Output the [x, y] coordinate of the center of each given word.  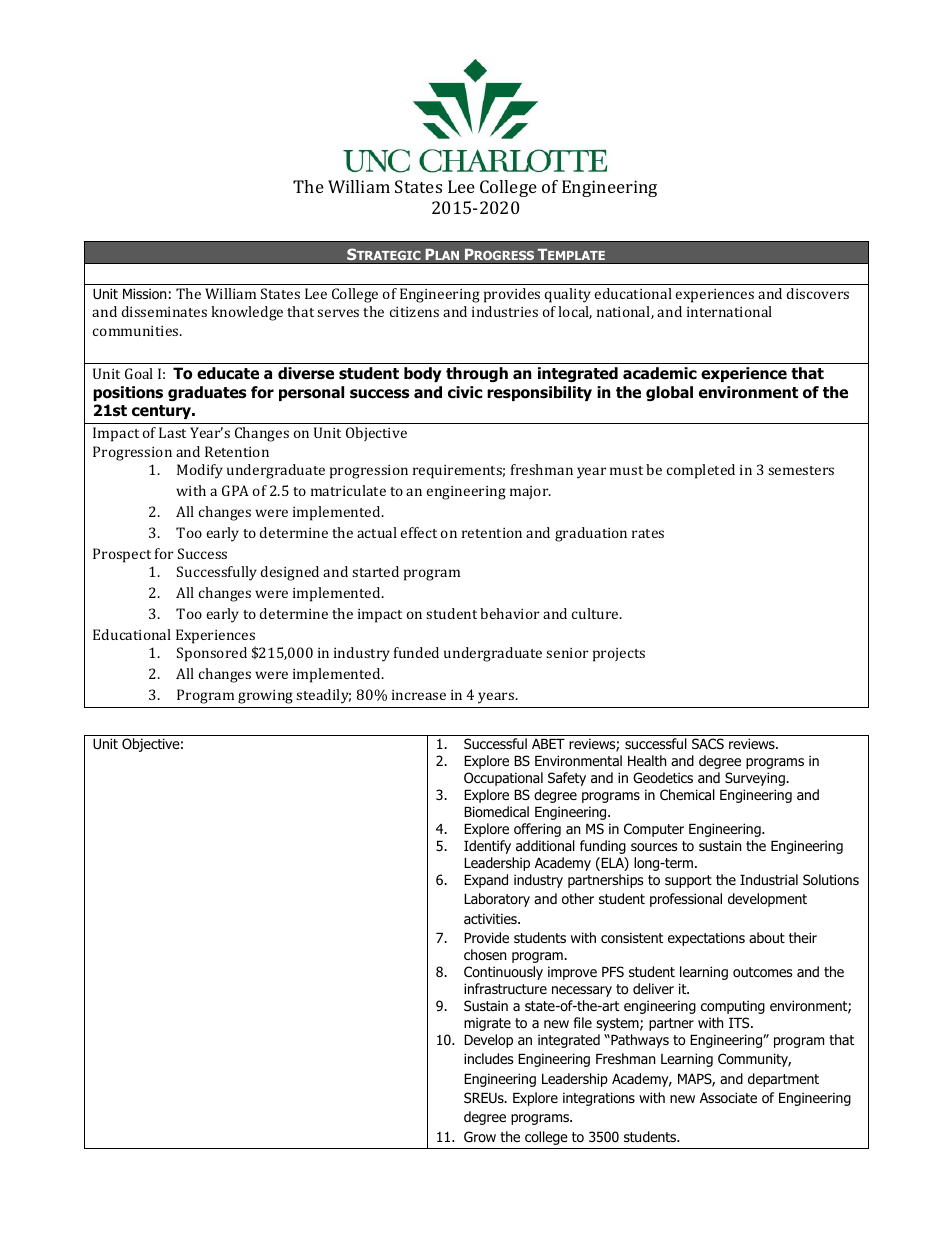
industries [505, 311]
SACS [708, 743]
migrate [487, 1024]
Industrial [769, 880]
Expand [486, 881]
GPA [235, 490]
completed [701, 471]
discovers [818, 293]
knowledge [247, 313]
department [783, 1080]
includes [488, 1059]
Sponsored [212, 654]
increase [419, 695]
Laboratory [497, 900]
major [530, 492]
